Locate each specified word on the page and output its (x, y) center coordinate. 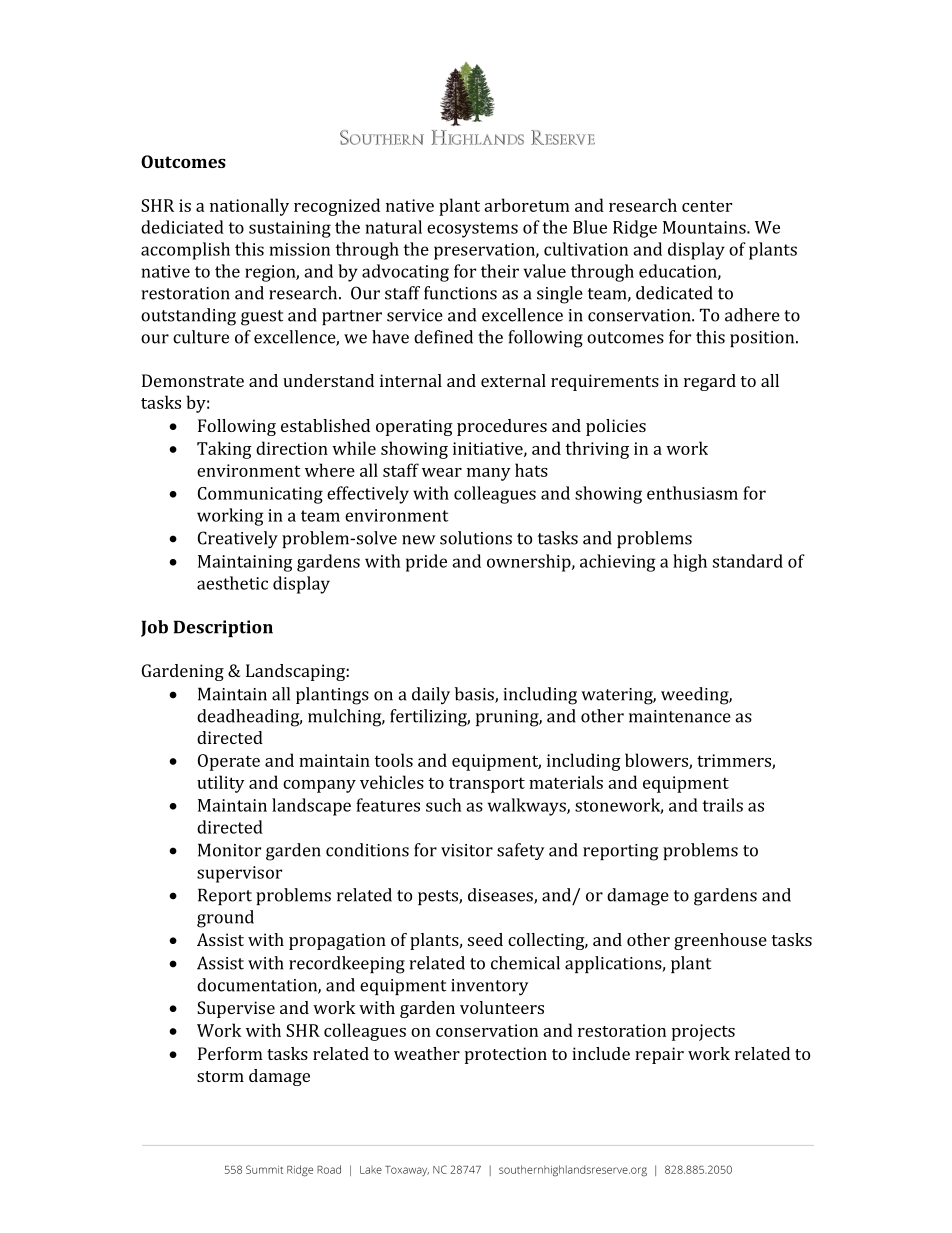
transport (487, 785)
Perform (230, 1053)
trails (722, 805)
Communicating (260, 495)
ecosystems (472, 230)
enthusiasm (692, 493)
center (707, 206)
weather (427, 1053)
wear (442, 472)
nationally (249, 207)
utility (221, 784)
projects (703, 1032)
